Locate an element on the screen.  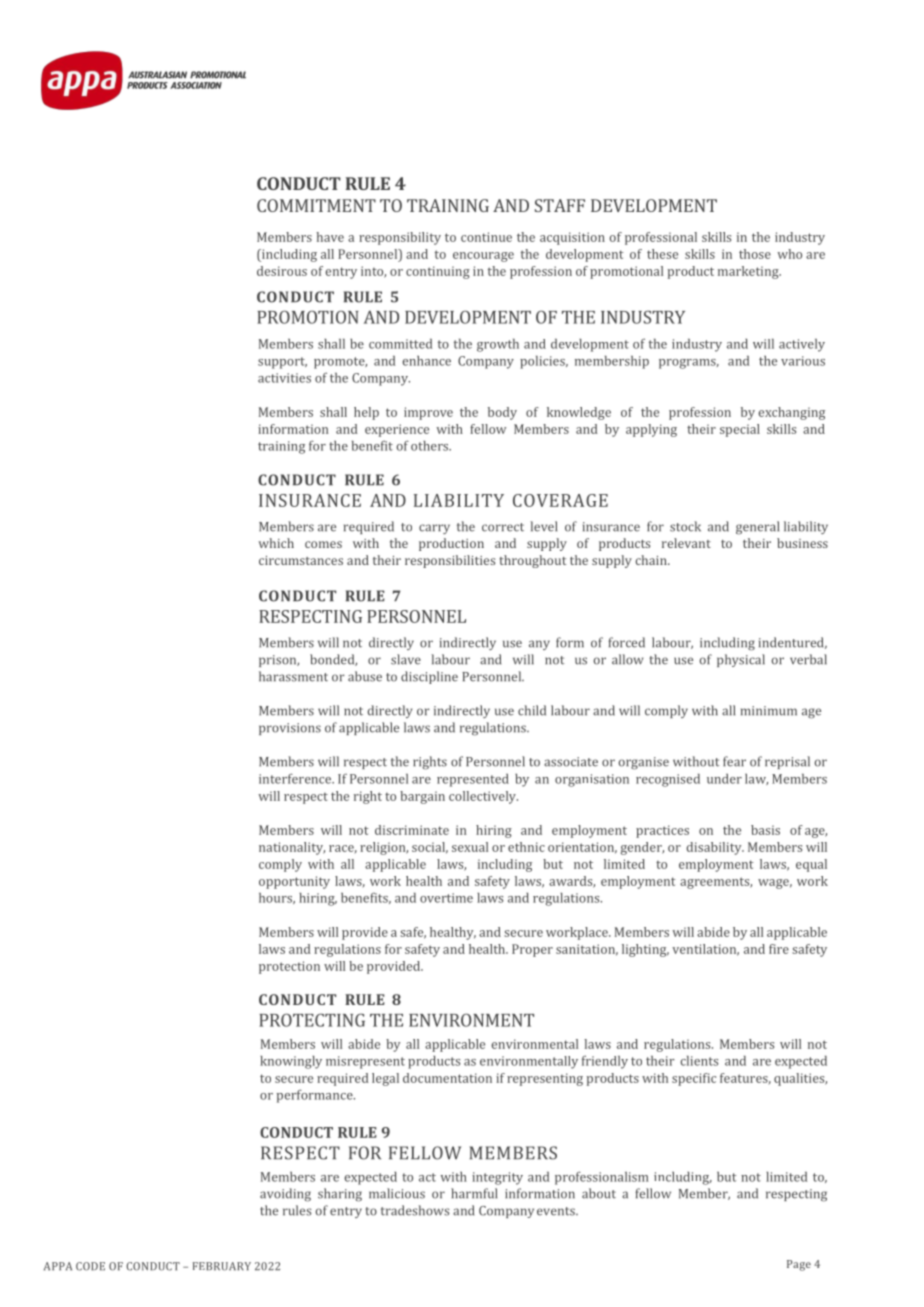
those is located at coordinates (755, 254).
